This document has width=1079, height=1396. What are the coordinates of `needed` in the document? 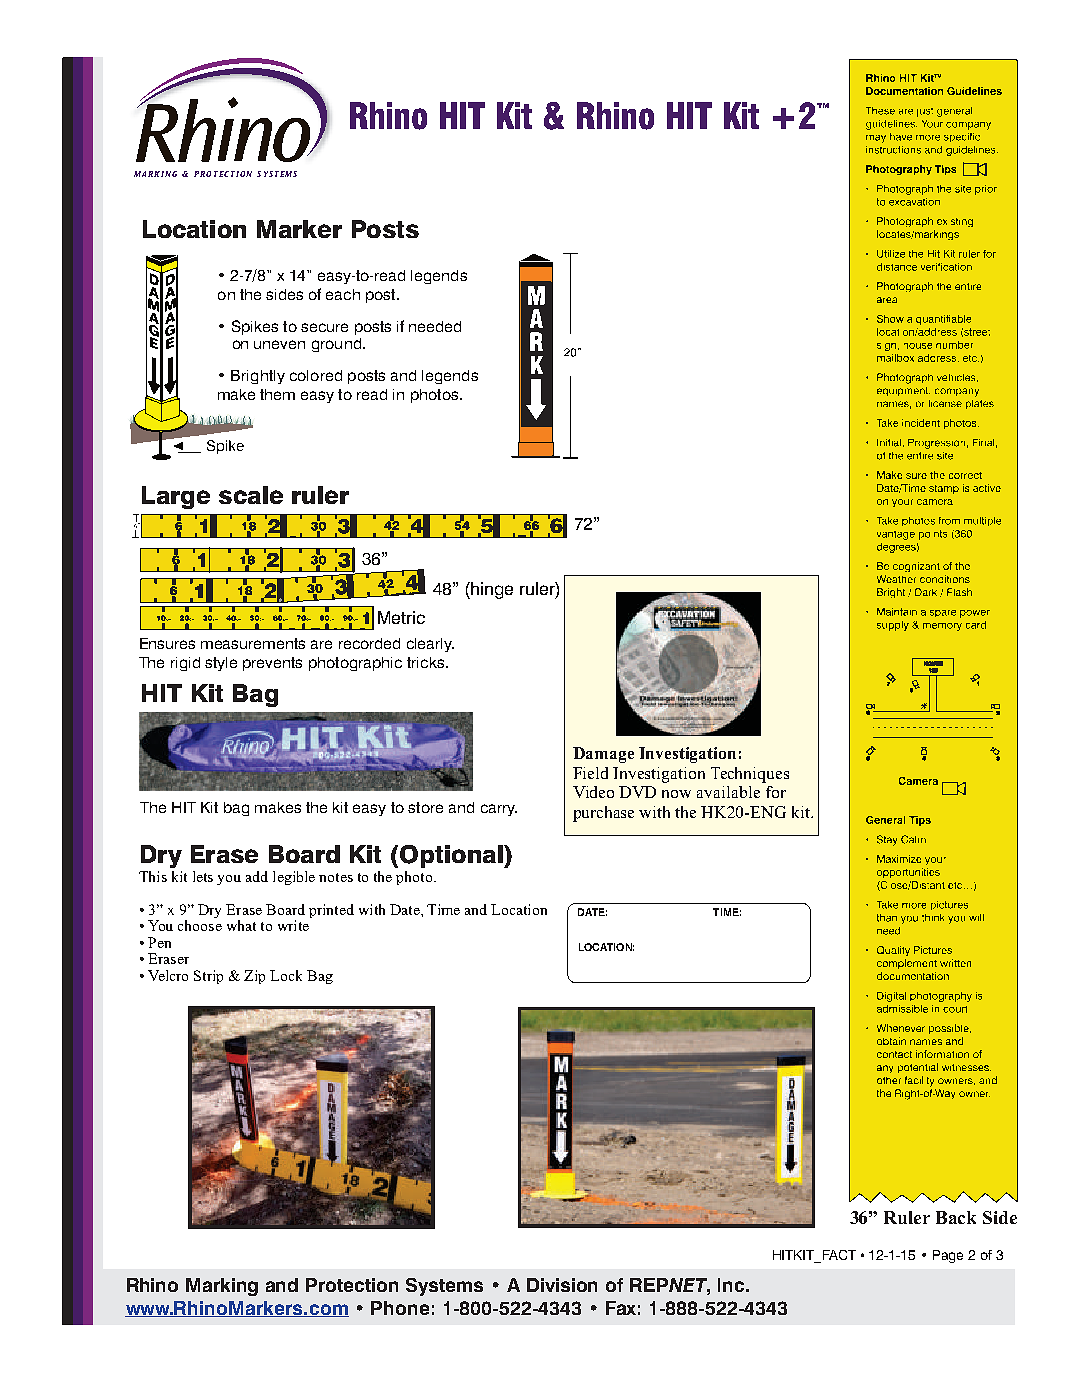 It's located at (435, 326).
